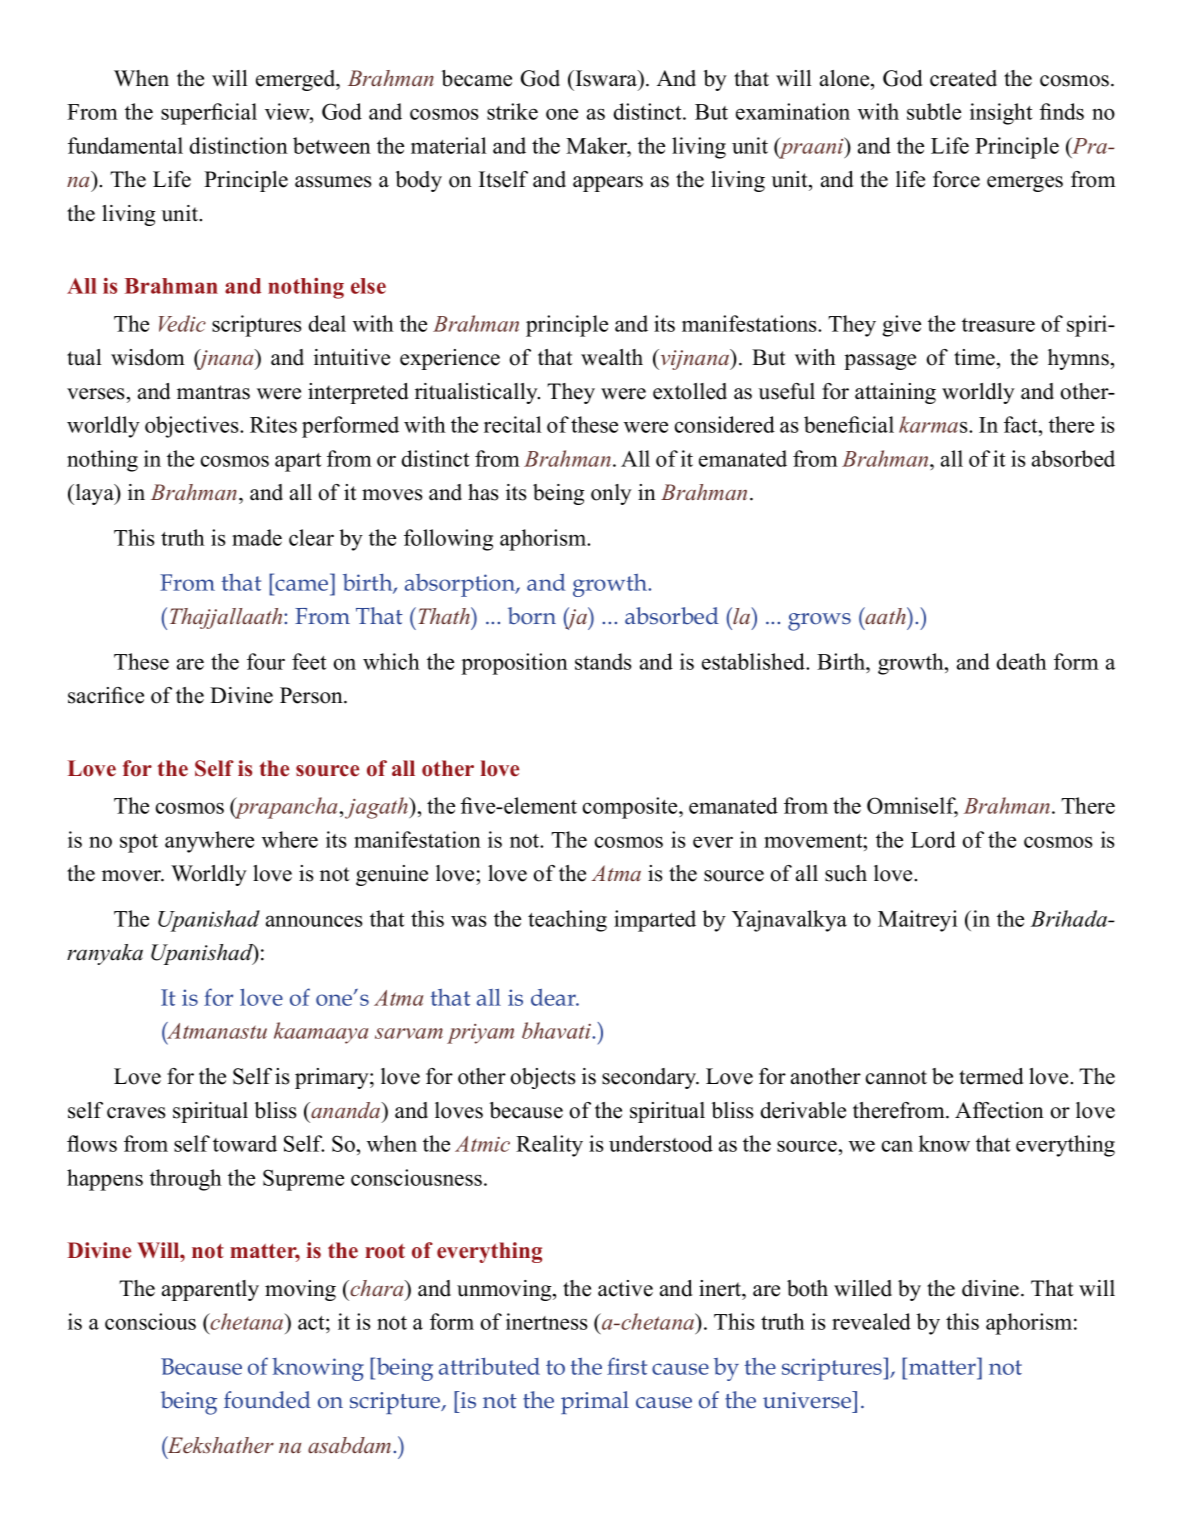  Describe the element at coordinates (209, 114) in the document. I see `superficial` at that location.
